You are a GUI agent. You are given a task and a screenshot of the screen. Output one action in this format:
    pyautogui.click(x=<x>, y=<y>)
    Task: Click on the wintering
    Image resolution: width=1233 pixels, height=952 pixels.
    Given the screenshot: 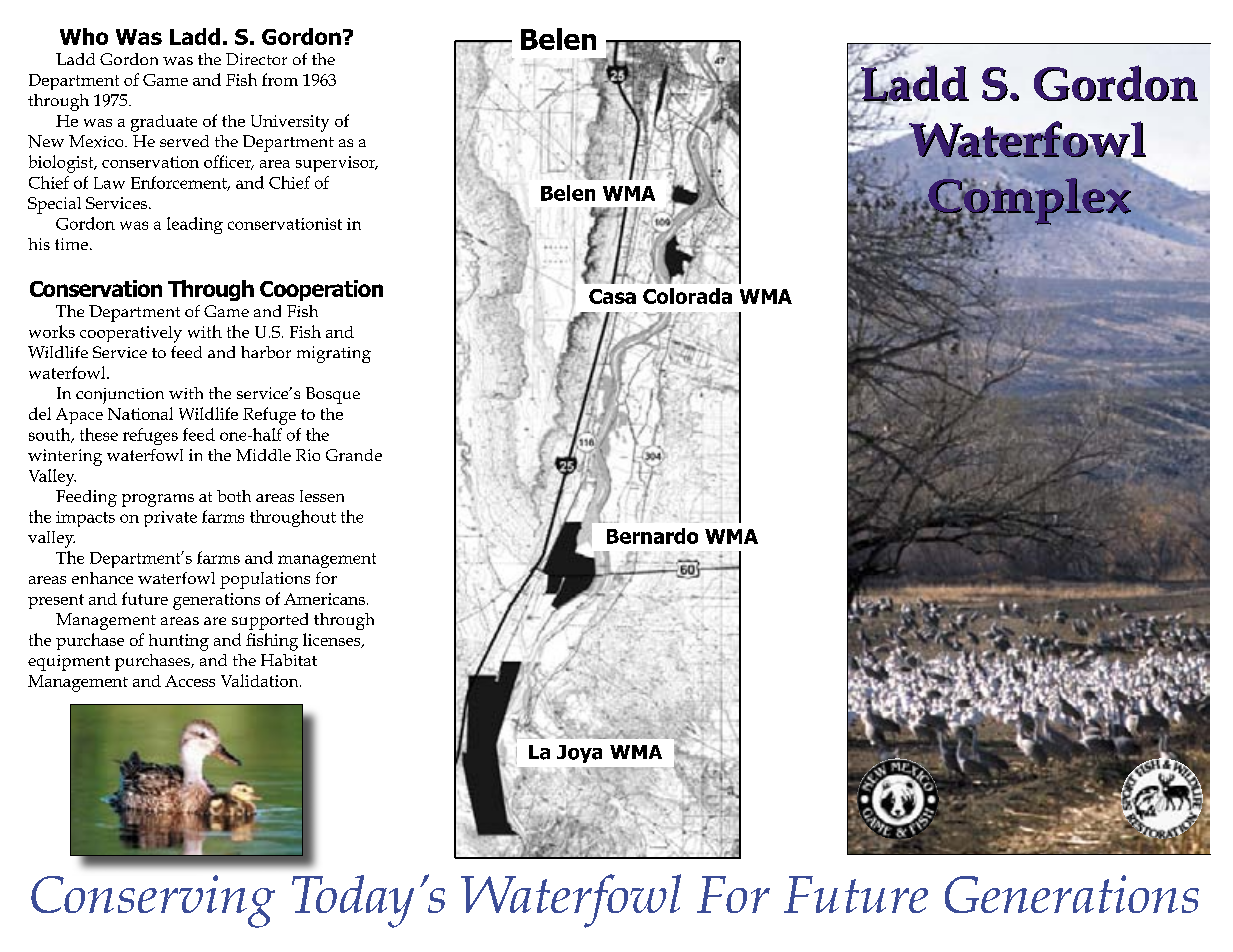 What is the action you would take?
    pyautogui.click(x=65, y=457)
